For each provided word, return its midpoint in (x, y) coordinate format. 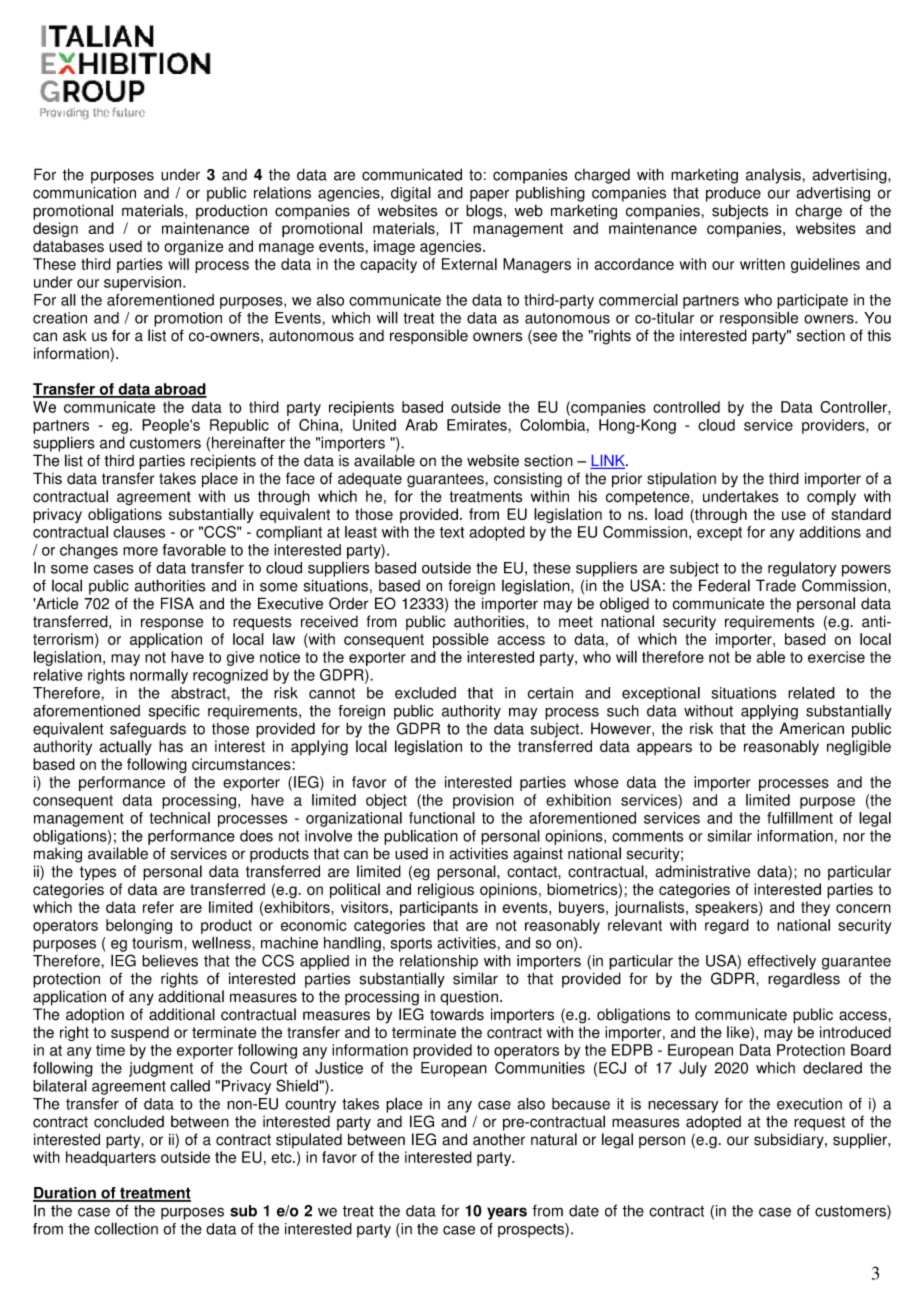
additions (830, 532)
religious (446, 891)
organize (194, 247)
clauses (139, 532)
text (452, 532)
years (507, 1213)
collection (126, 1228)
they (815, 908)
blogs (485, 212)
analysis (774, 176)
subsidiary (790, 1141)
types (98, 873)
